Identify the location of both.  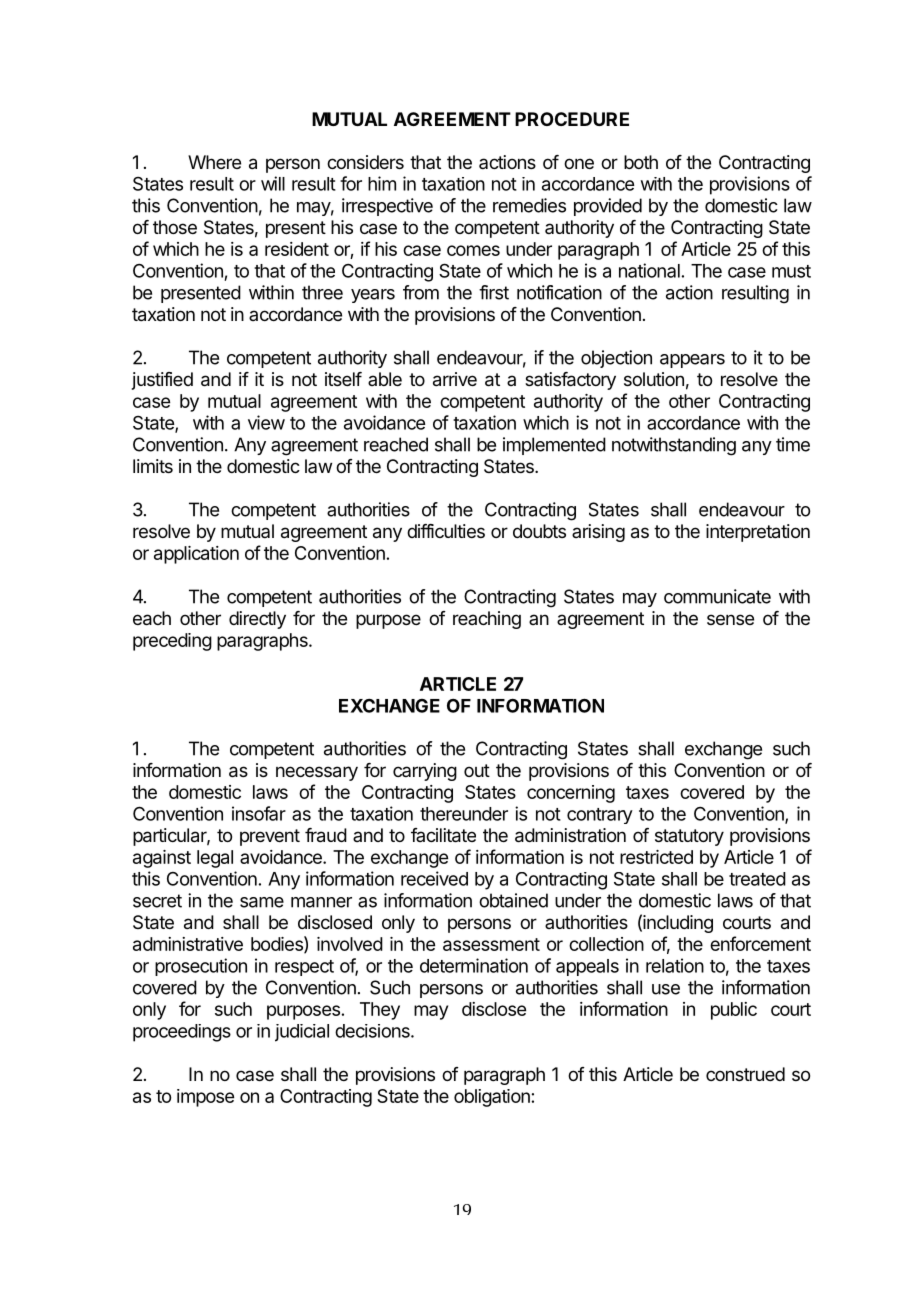
(641, 162).
